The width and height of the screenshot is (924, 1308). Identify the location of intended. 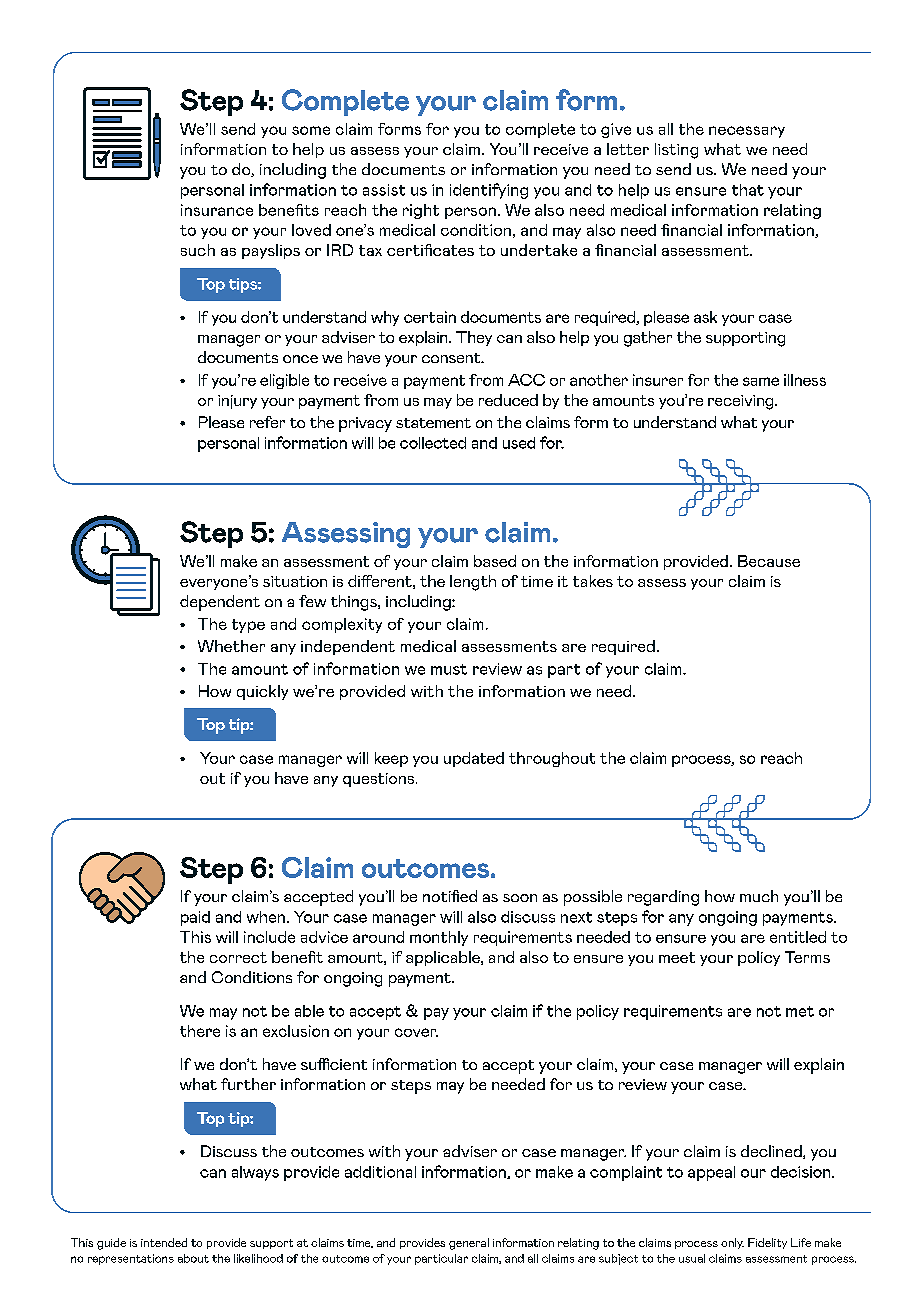
(164, 1242).
